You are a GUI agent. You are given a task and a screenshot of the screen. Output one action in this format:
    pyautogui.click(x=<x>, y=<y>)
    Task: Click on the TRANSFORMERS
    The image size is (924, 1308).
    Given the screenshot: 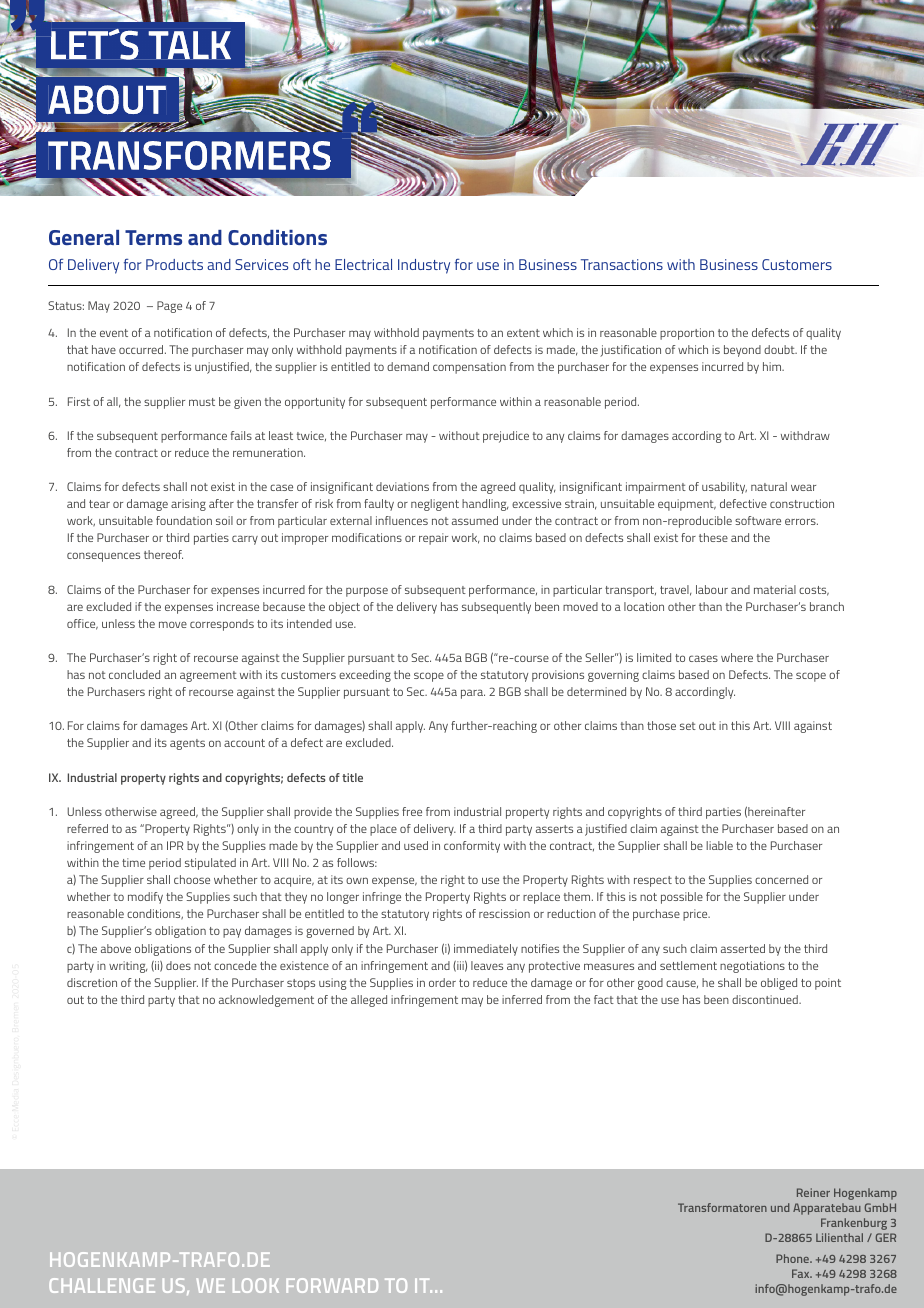 What is the action you would take?
    pyautogui.click(x=189, y=155)
